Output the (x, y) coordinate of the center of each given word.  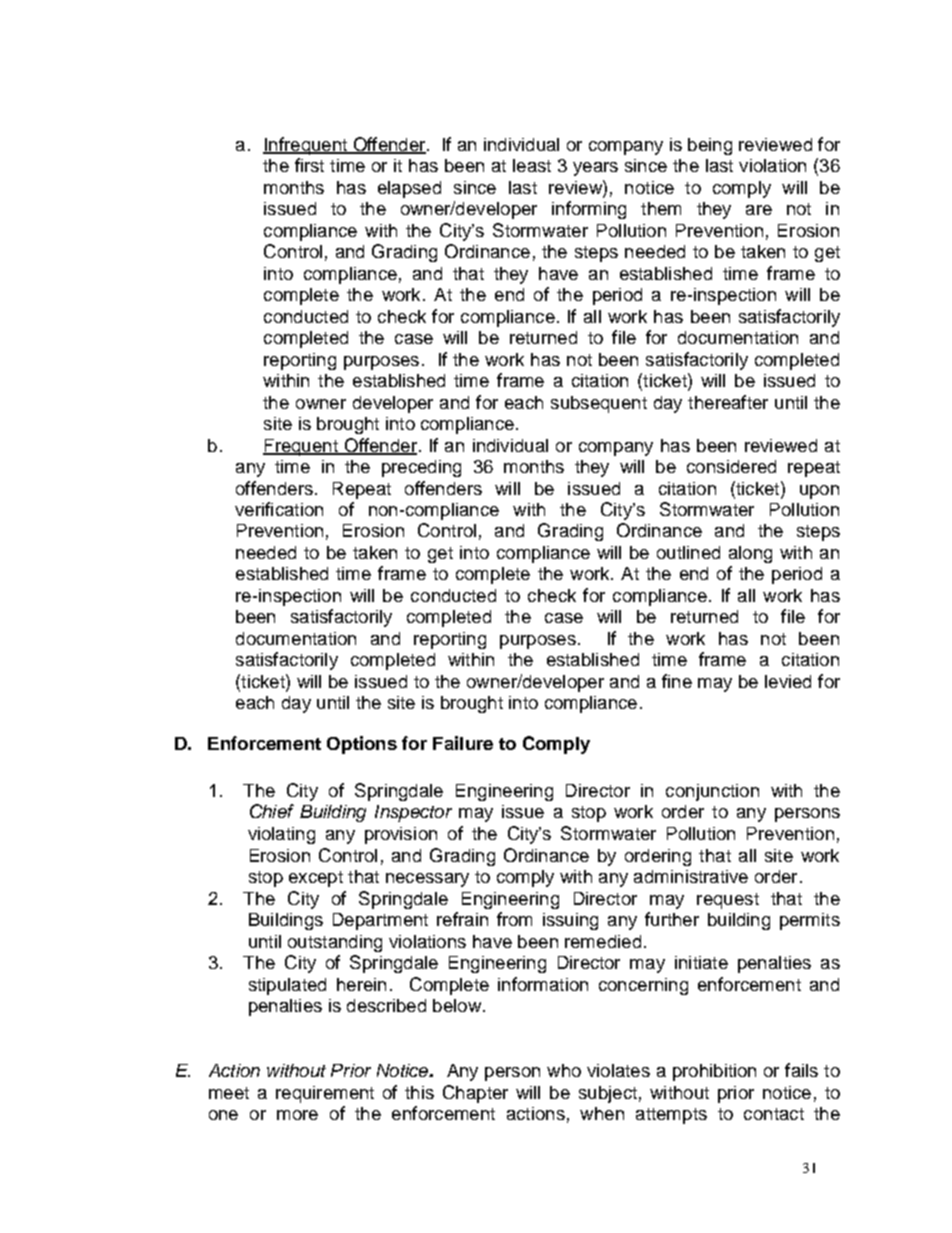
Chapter (475, 1094)
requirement (325, 1094)
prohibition (714, 1072)
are (759, 210)
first (309, 165)
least (532, 165)
